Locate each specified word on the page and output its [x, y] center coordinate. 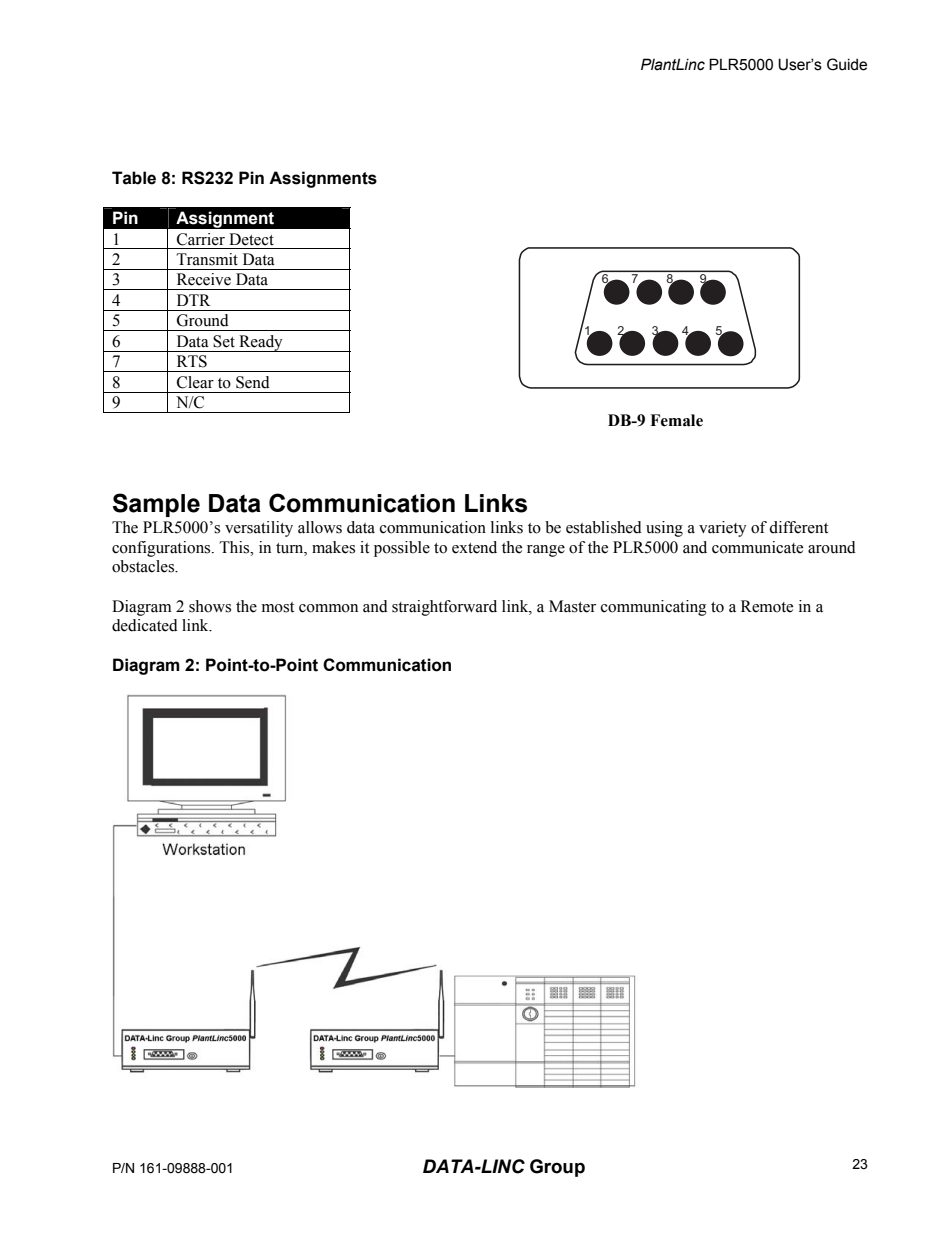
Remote [767, 606]
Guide [847, 64]
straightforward [444, 608]
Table [134, 178]
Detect [251, 239]
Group [557, 1168]
